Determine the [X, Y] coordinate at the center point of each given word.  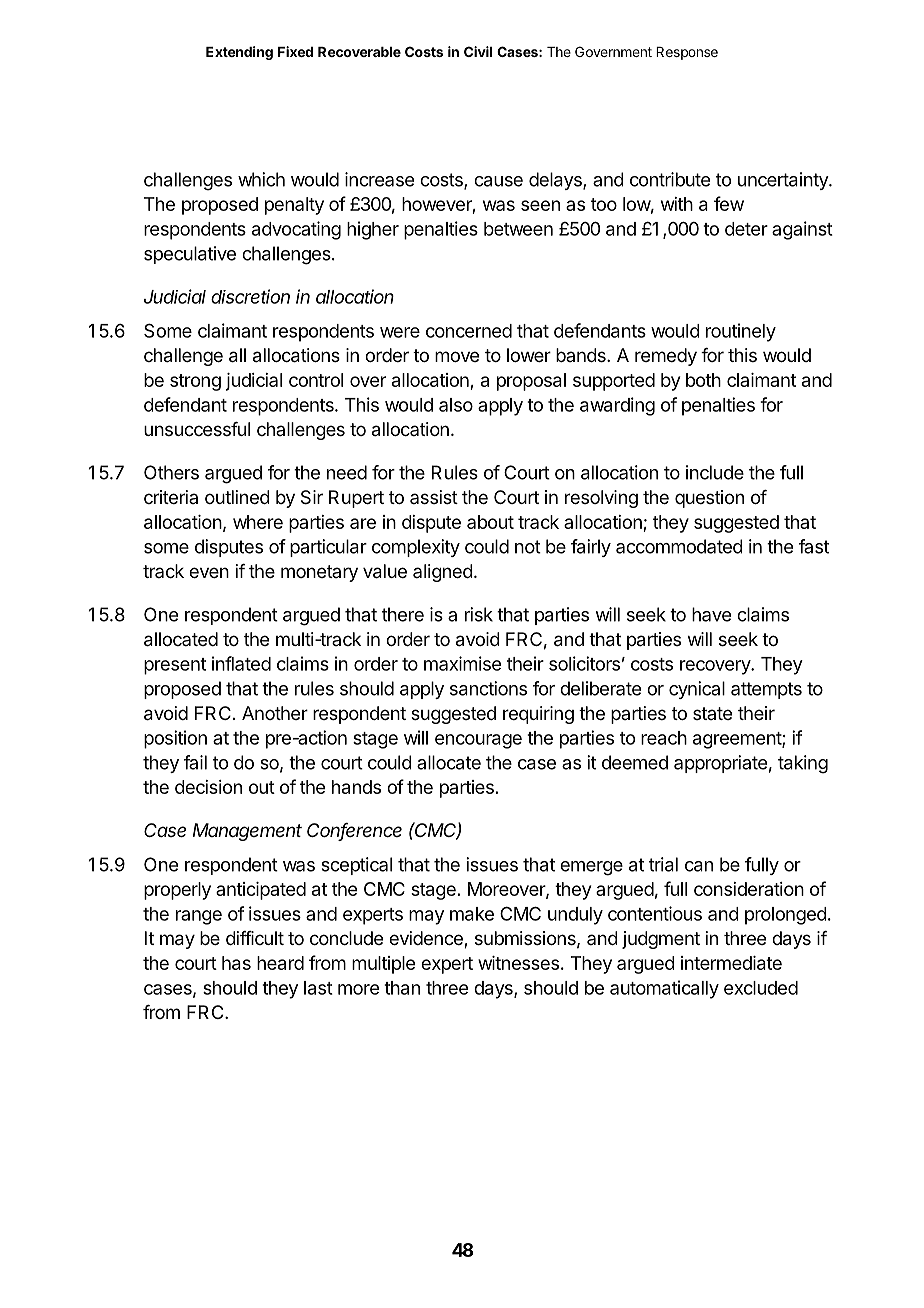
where [258, 522]
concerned [469, 331]
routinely [741, 332]
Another [275, 713]
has [236, 963]
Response [687, 53]
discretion [250, 296]
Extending [239, 53]
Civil [478, 51]
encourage [478, 741]
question [709, 499]
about [490, 522]
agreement [738, 740]
